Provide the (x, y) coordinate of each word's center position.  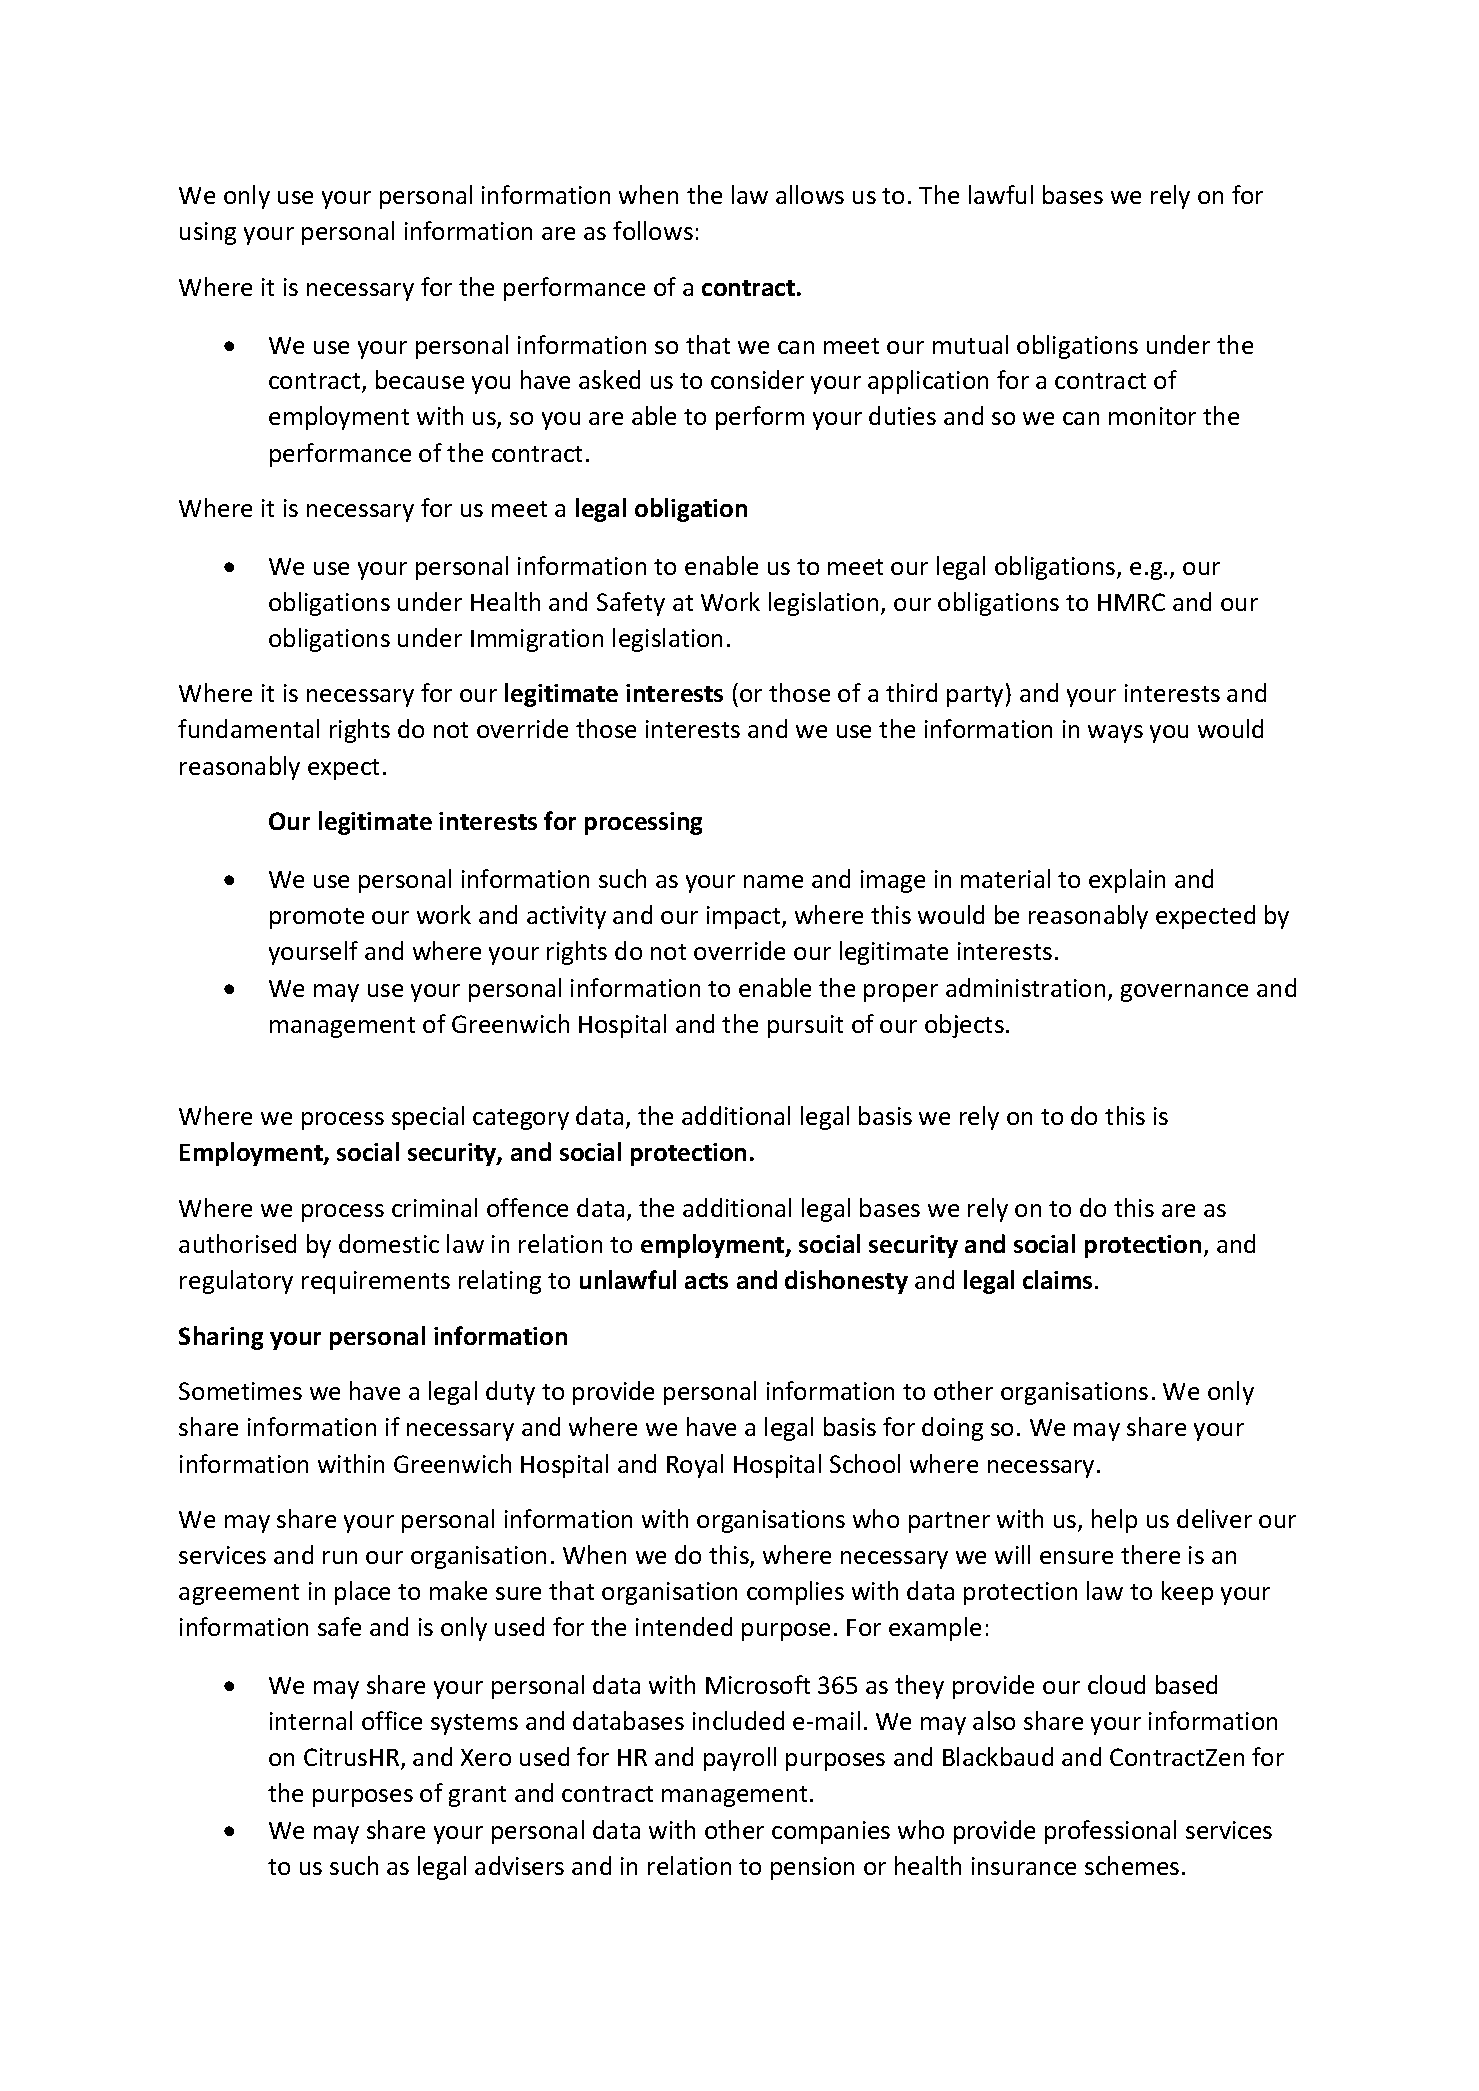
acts (706, 1281)
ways (1115, 734)
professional (1110, 1832)
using (208, 233)
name (773, 881)
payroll (740, 1759)
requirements (376, 1282)
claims (1057, 1279)
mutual (970, 344)
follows (653, 230)
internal (311, 1720)
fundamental (248, 728)
